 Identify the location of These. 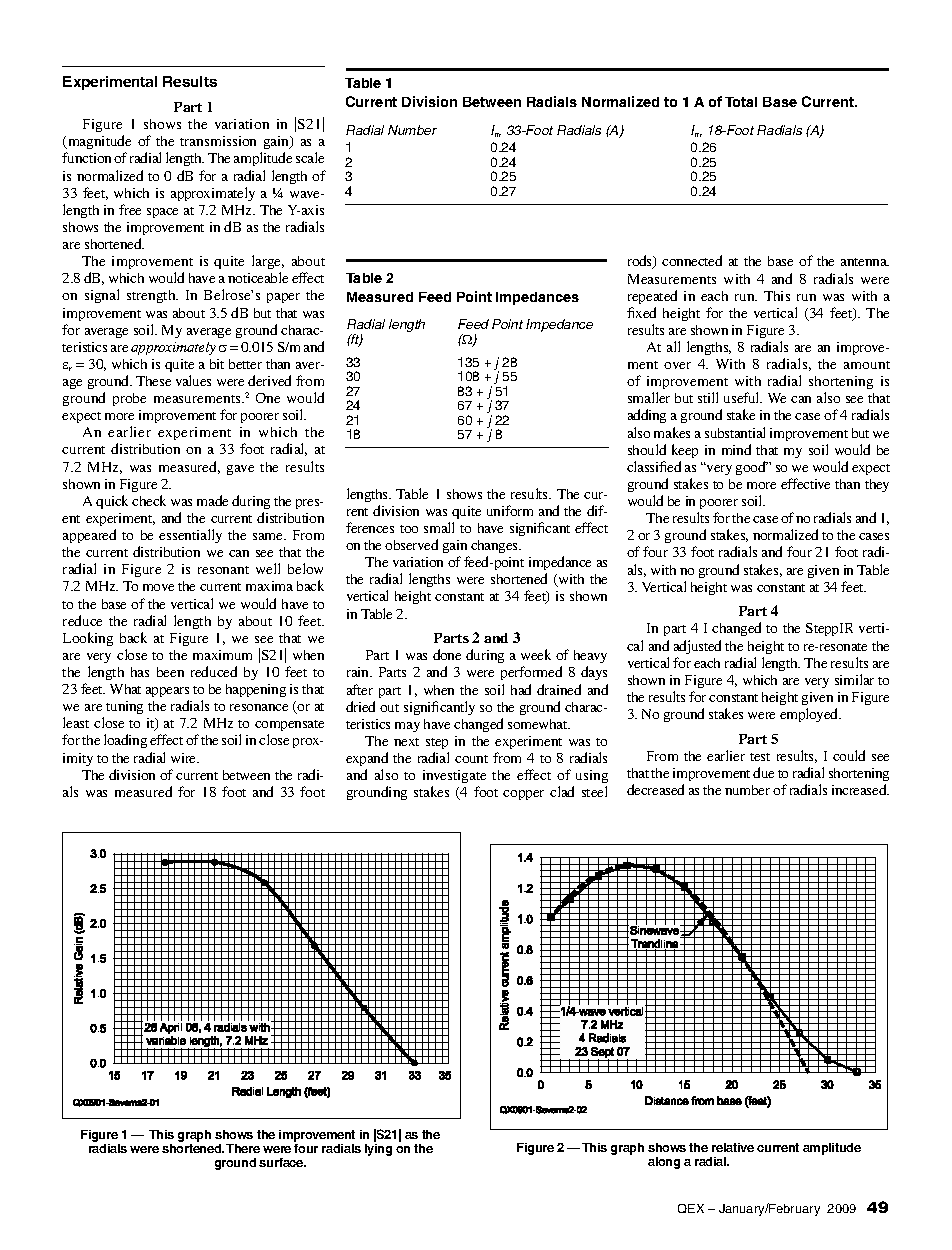
(153, 381).
